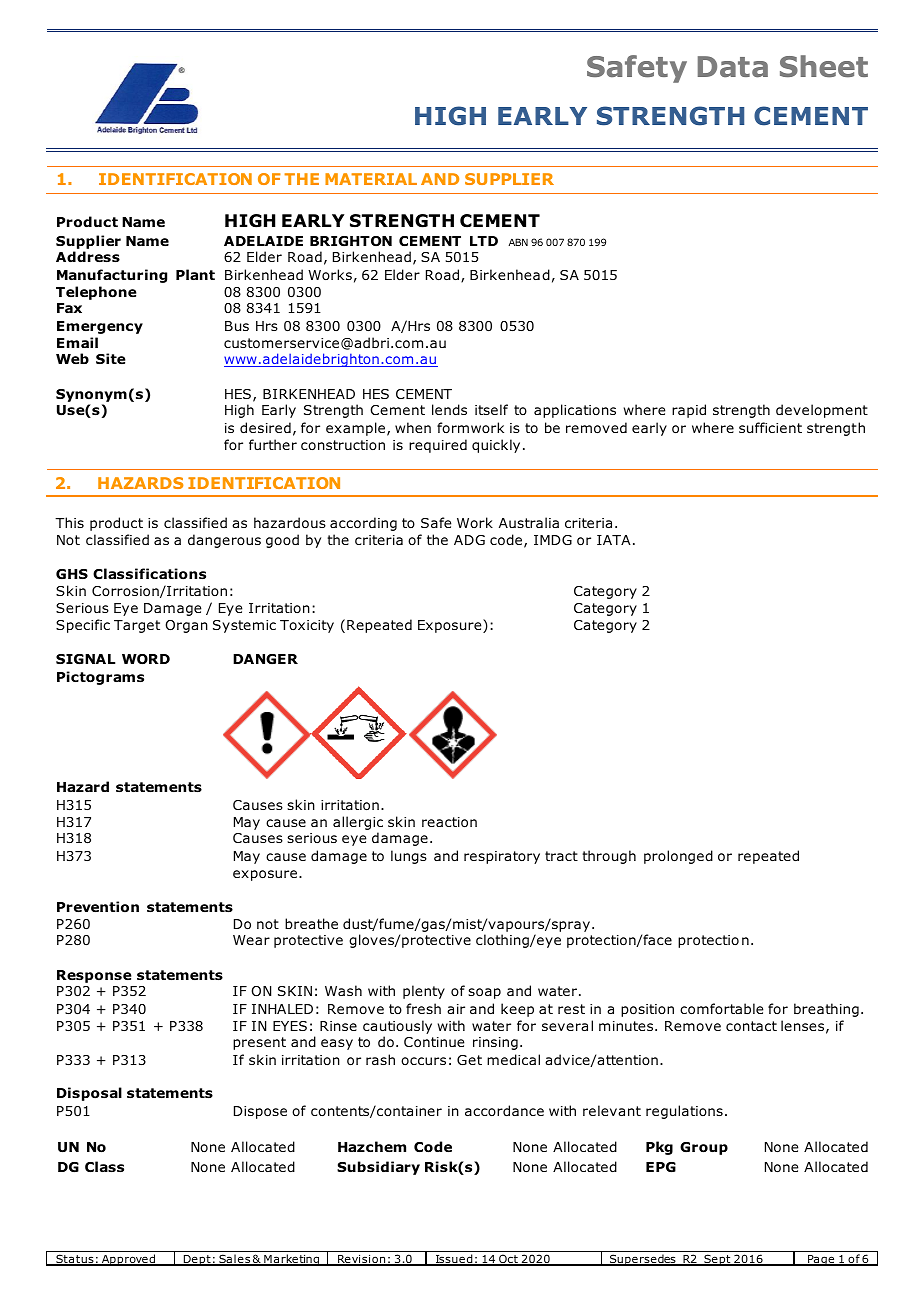 This screenshot has width=924, height=1308. What do you see at coordinates (146, 659) in the screenshot?
I see `WORD` at bounding box center [146, 659].
